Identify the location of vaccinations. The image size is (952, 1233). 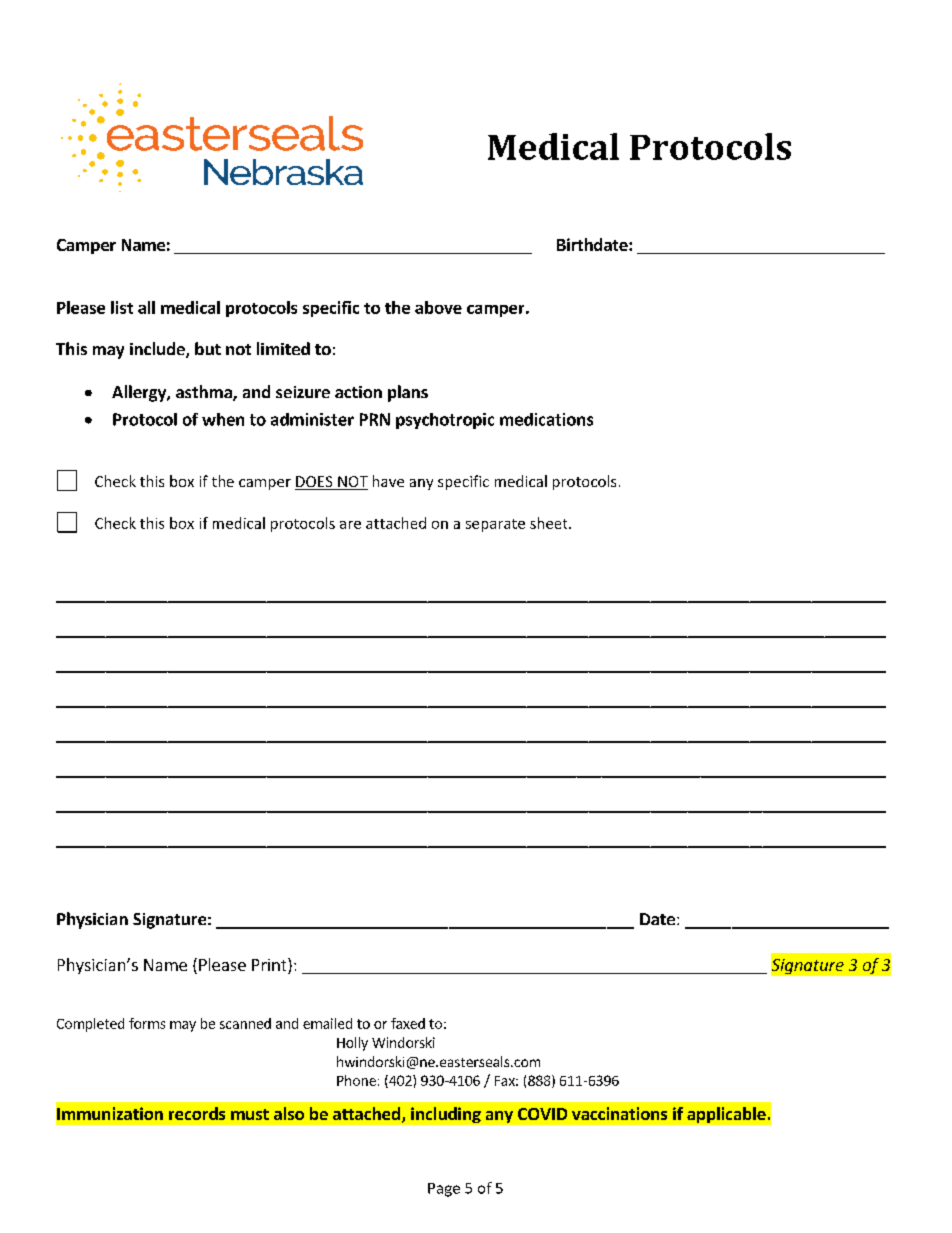
(619, 1113).
